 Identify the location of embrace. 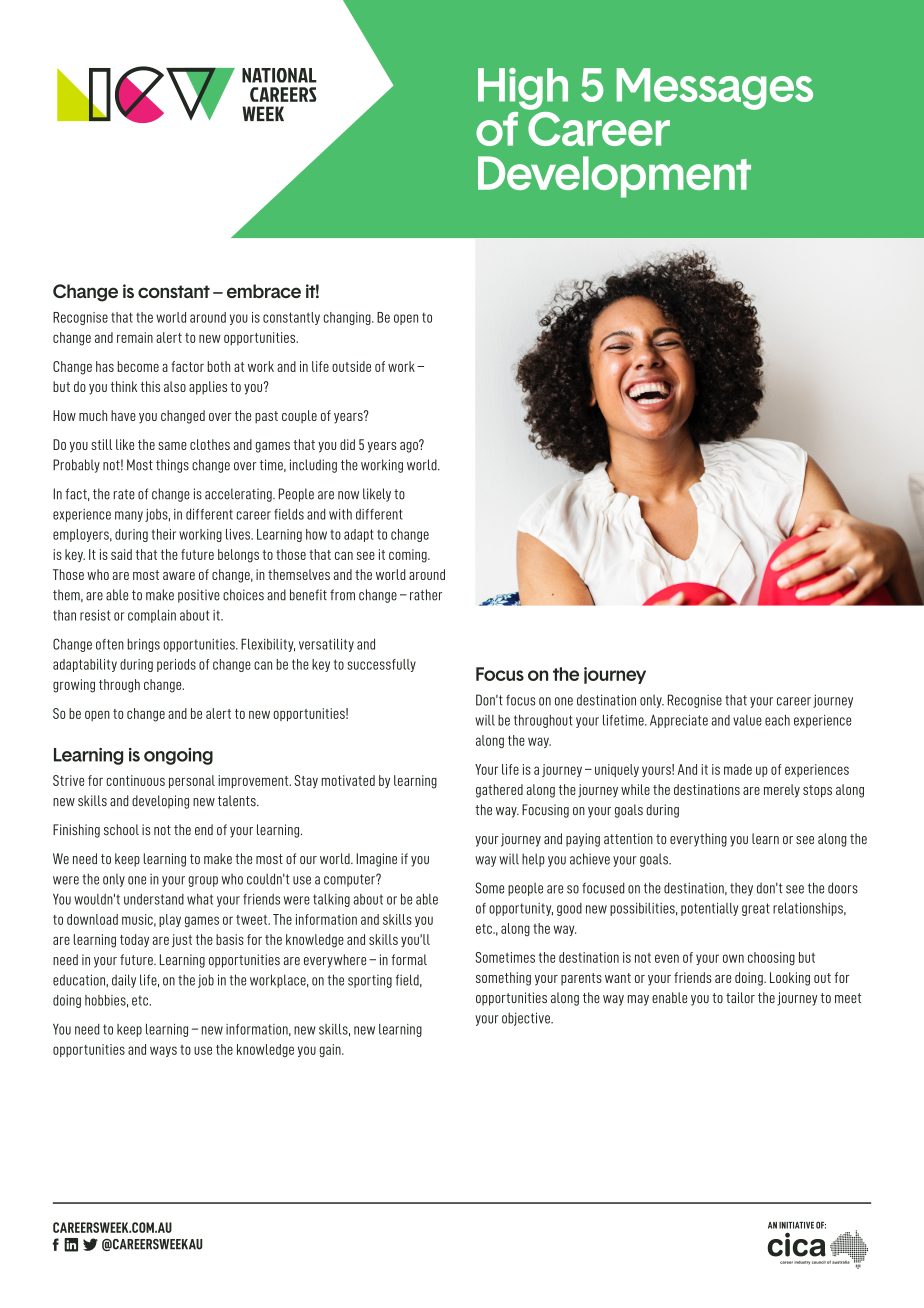
(264, 291).
